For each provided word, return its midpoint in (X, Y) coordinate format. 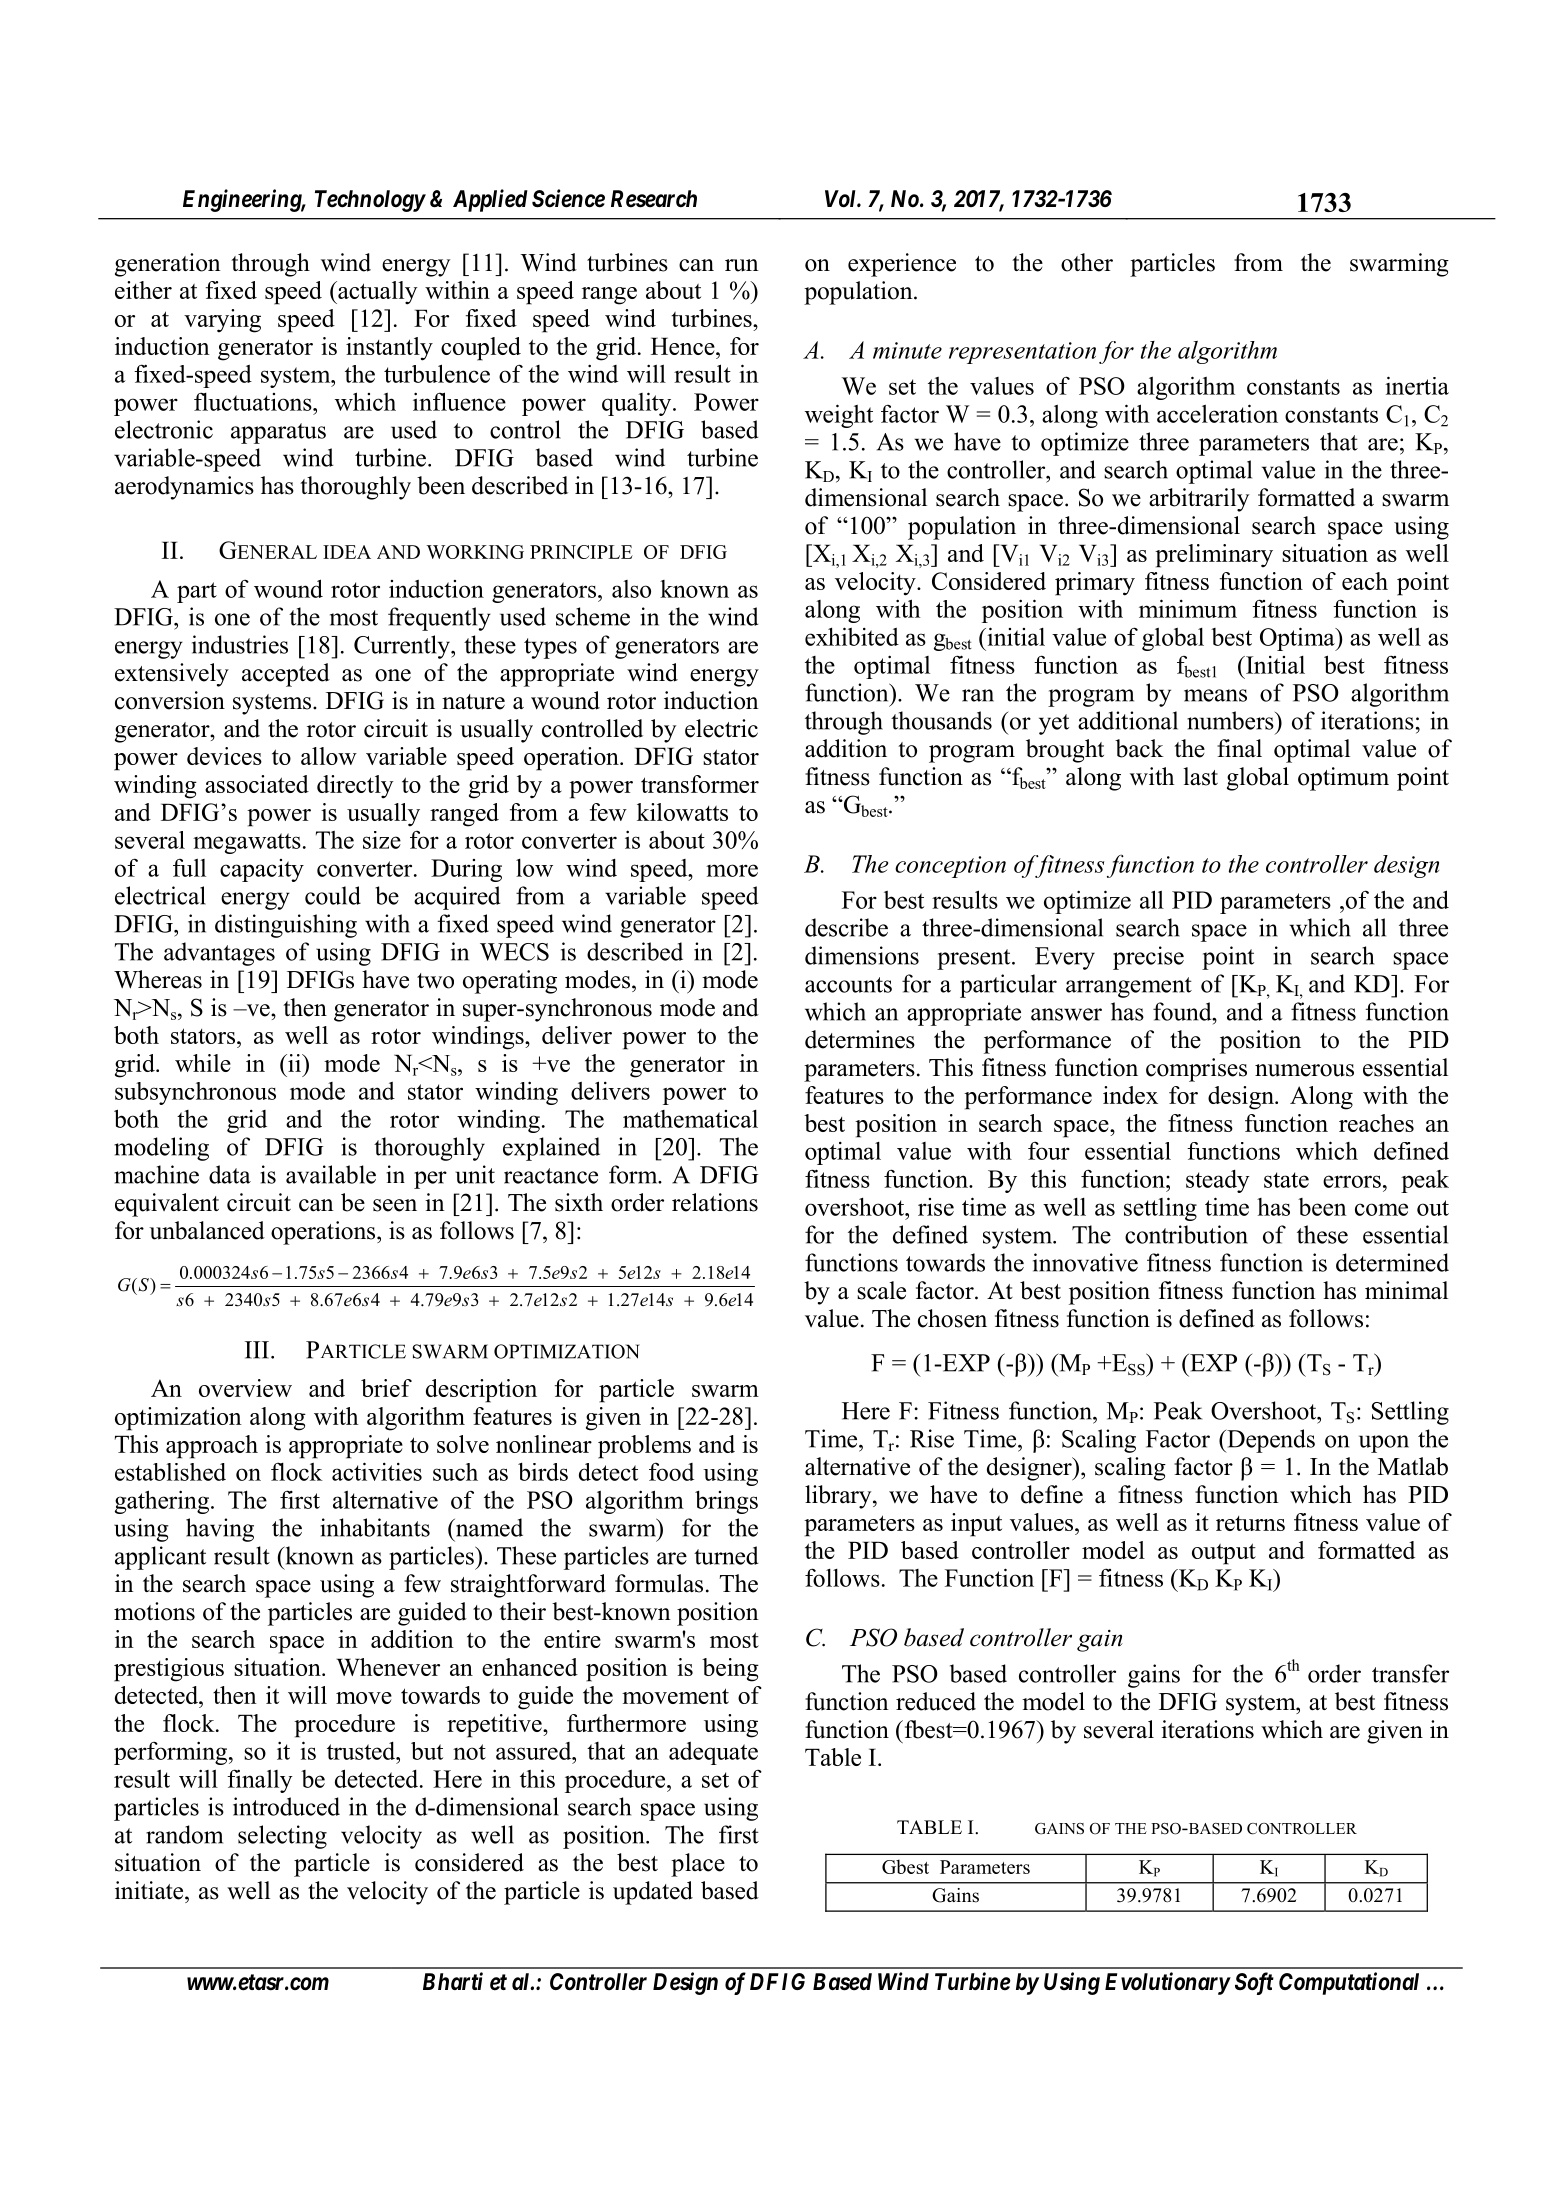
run (742, 265)
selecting (282, 1837)
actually (377, 293)
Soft (1254, 1983)
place (698, 1865)
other (1087, 262)
